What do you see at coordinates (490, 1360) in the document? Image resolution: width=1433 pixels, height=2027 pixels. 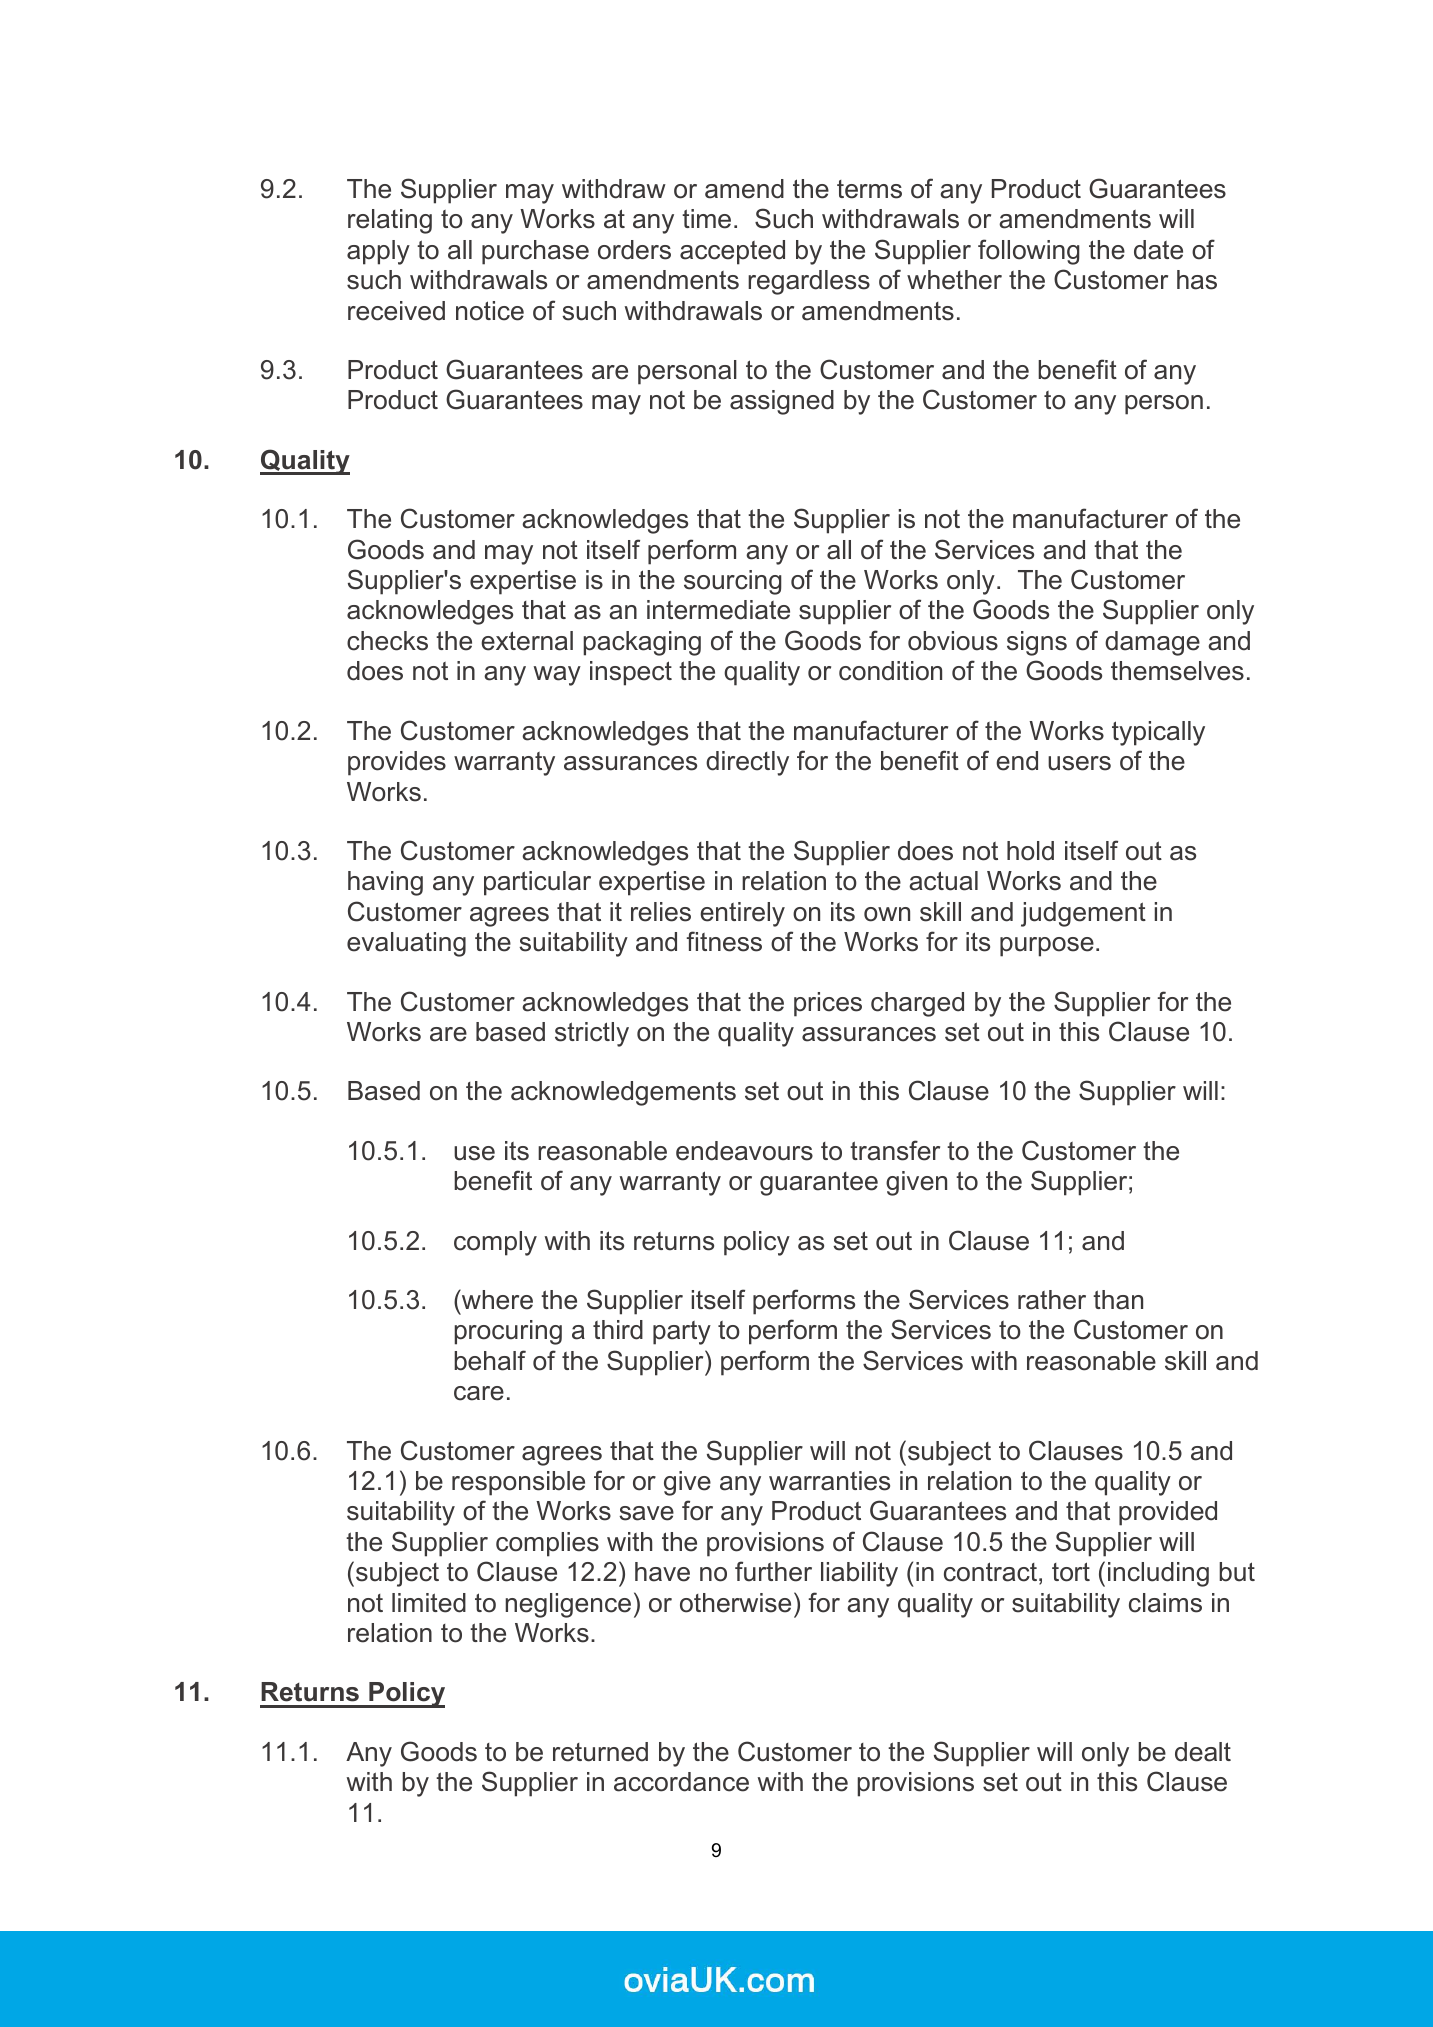 I see `behalf` at bounding box center [490, 1360].
